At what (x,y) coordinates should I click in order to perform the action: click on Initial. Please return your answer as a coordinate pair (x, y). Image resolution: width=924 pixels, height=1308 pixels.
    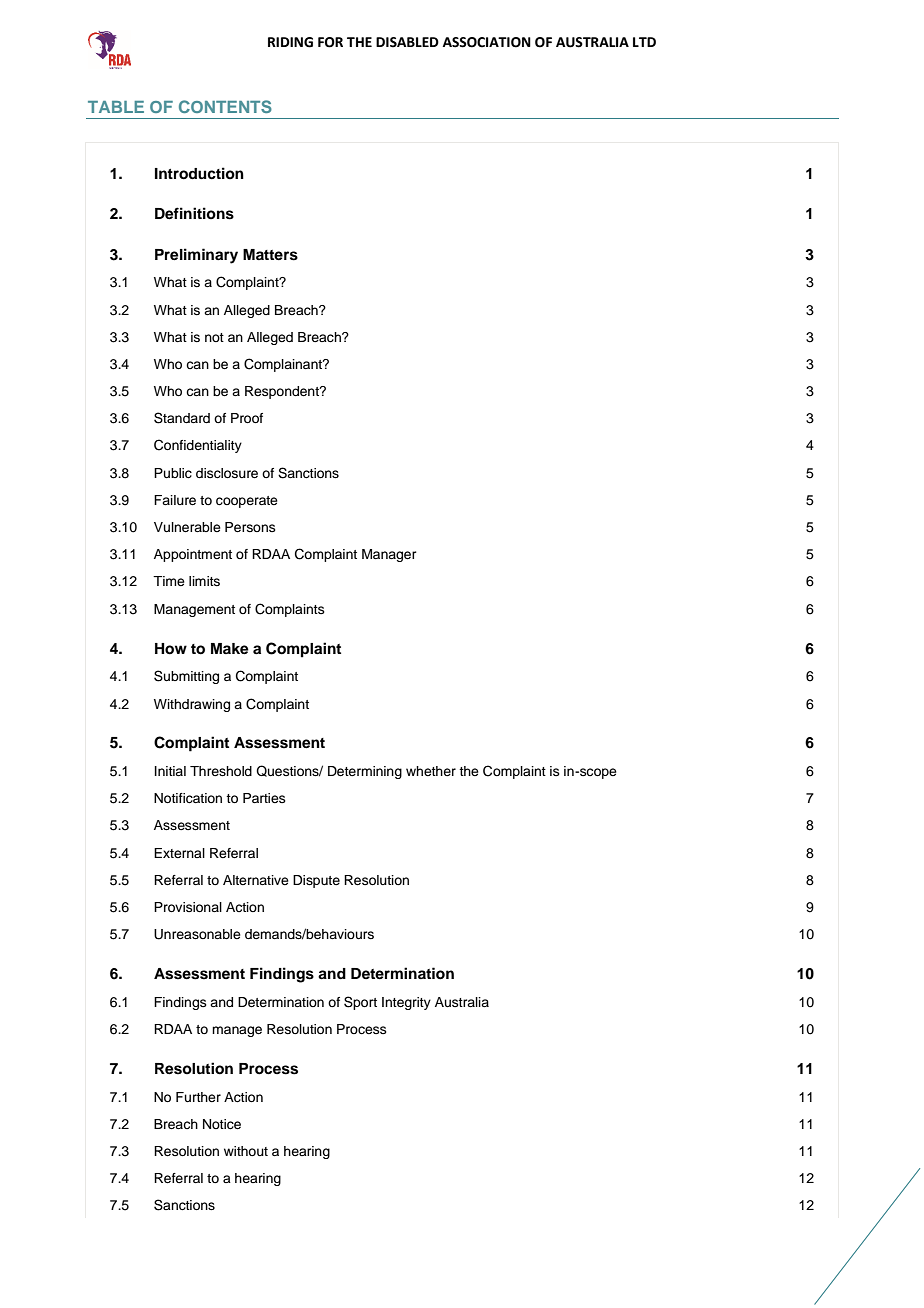
    Looking at the image, I should click on (170, 771).
